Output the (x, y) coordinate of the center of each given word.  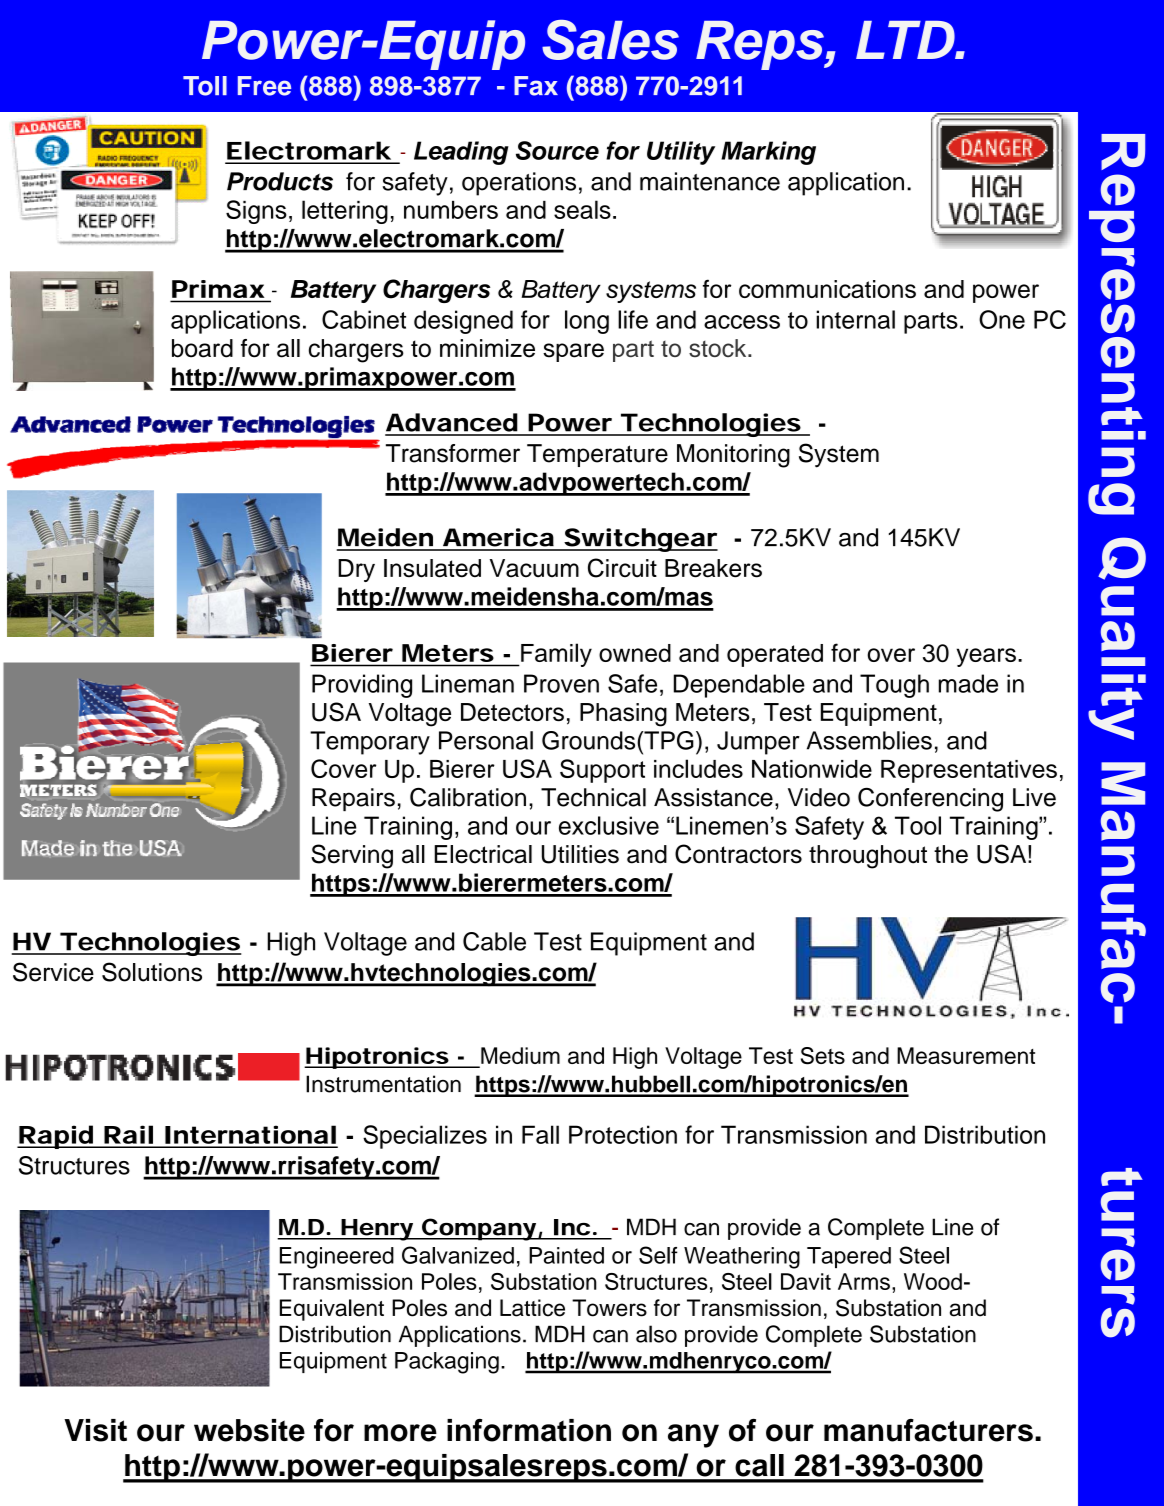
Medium (519, 1057)
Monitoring (733, 456)
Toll (205, 86)
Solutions (152, 972)
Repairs (353, 799)
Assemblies (869, 740)
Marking (768, 153)
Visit (95, 1430)
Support (602, 771)
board (202, 348)
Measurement (966, 1055)
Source (557, 150)
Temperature (597, 455)
